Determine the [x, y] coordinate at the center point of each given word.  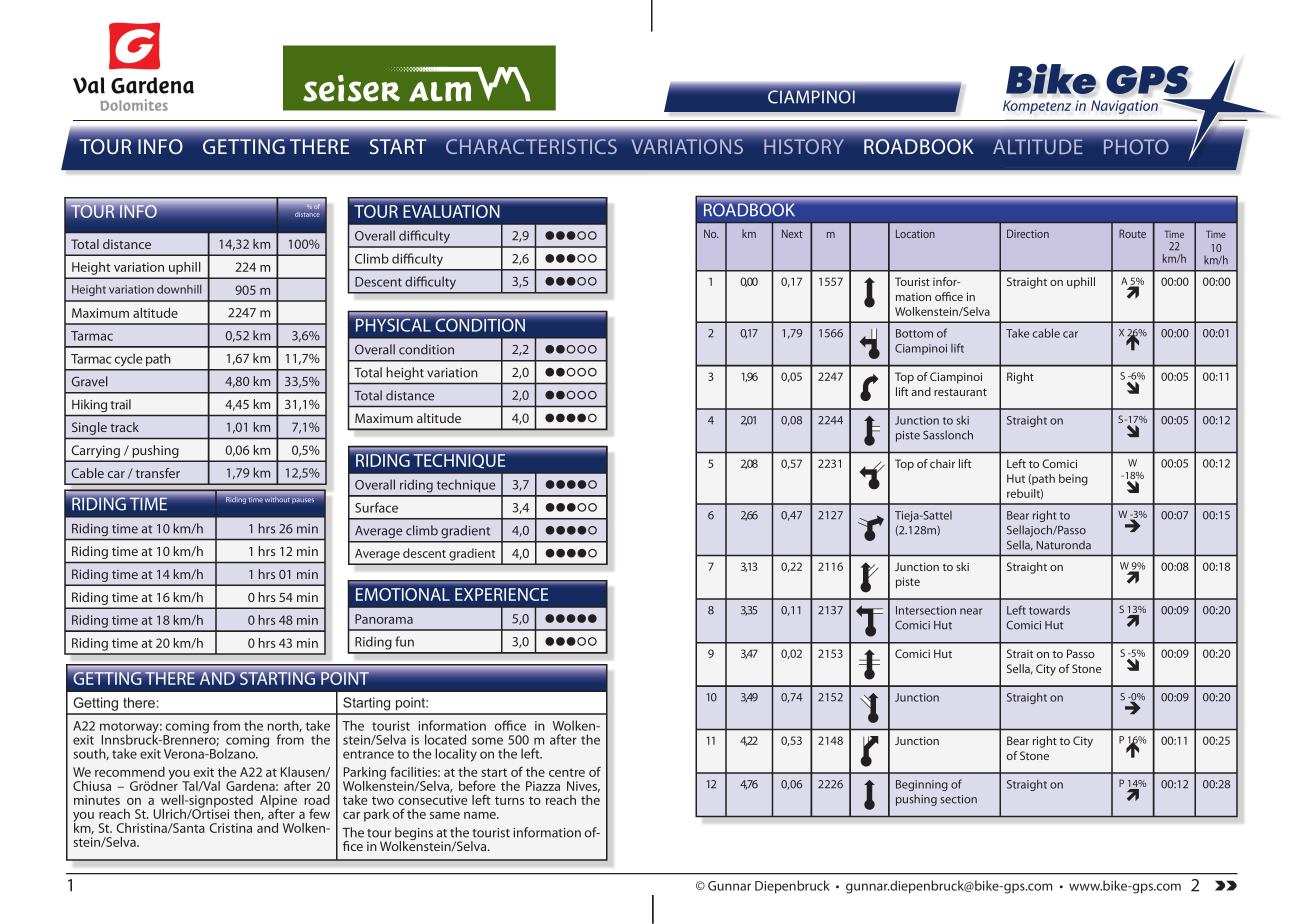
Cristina [231, 828]
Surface [376, 507]
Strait [1020, 653]
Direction [1028, 233]
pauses [303, 501]
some [487, 741]
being [1073, 480]
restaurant [960, 392]
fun [404, 641]
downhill [179, 289]
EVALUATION [451, 211]
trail [120, 404]
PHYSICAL [393, 325]
